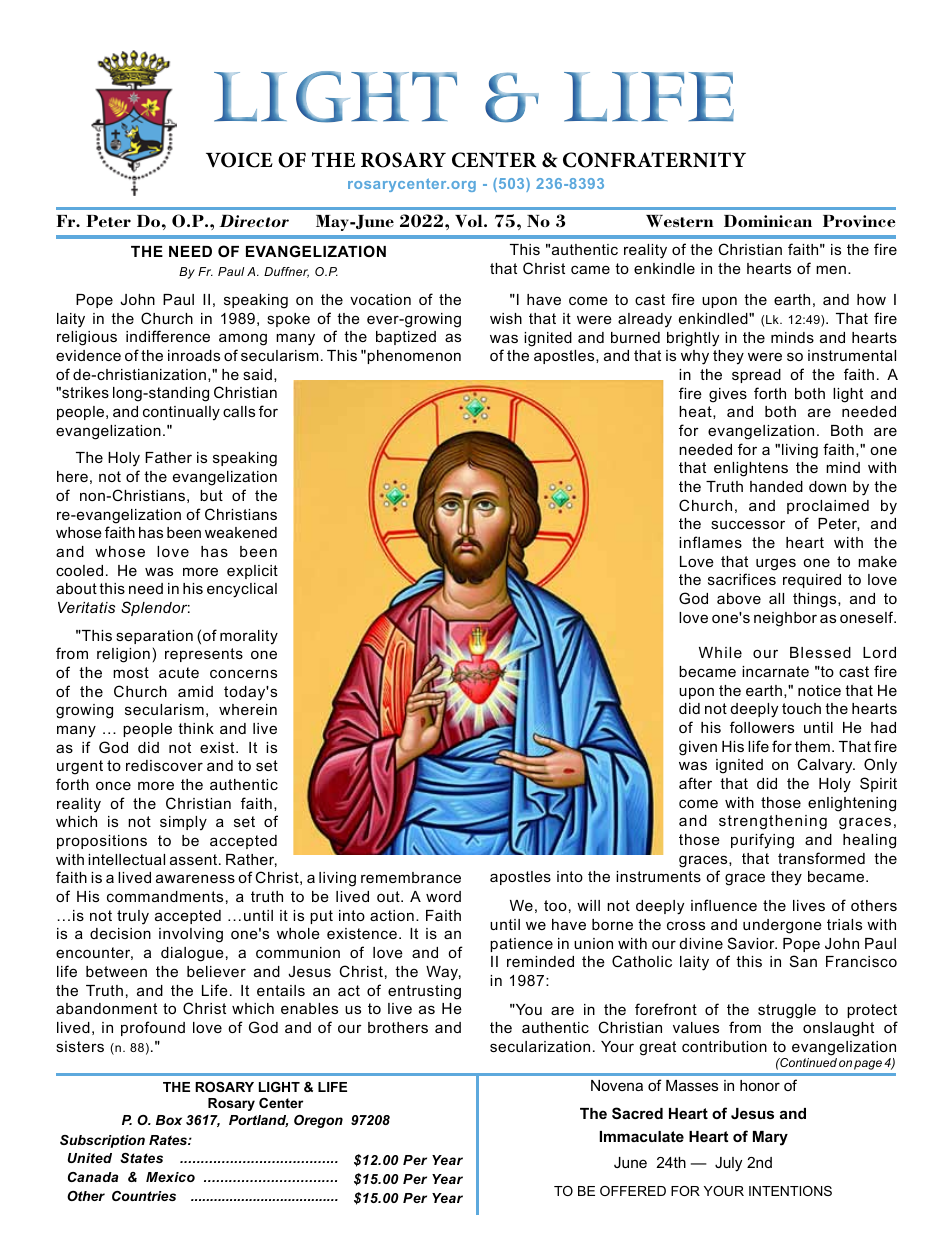 Image resolution: width=952 pixels, height=1233 pixels. What do you see at coordinates (633, 1191) in the document?
I see `OFFERED` at bounding box center [633, 1191].
